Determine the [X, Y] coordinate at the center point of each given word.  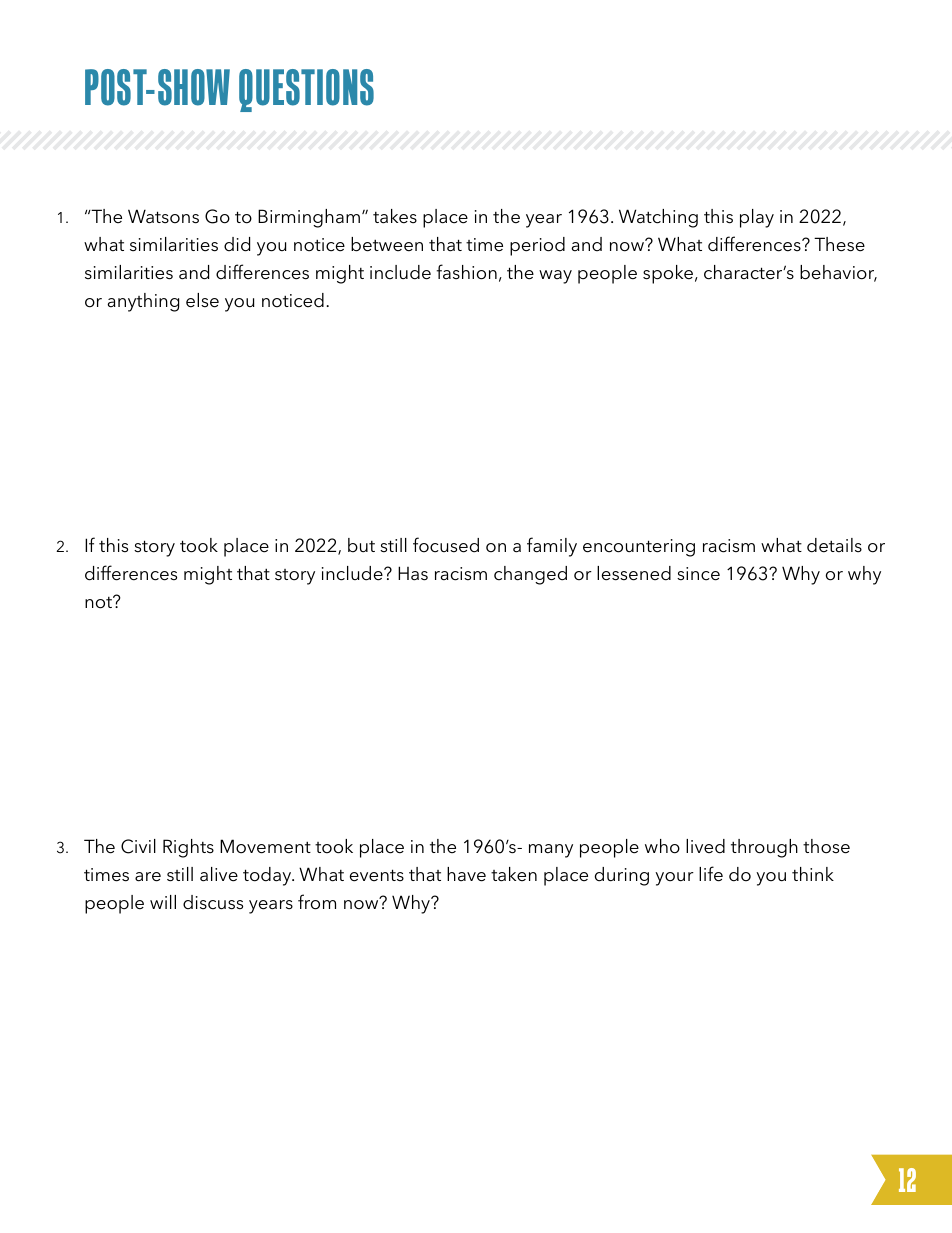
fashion [466, 272]
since [698, 574]
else [202, 300]
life [711, 874]
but [361, 545]
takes [395, 216]
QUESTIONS [306, 90]
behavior [838, 273]
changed [530, 575]
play [757, 218]
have [466, 874]
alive [219, 874]
